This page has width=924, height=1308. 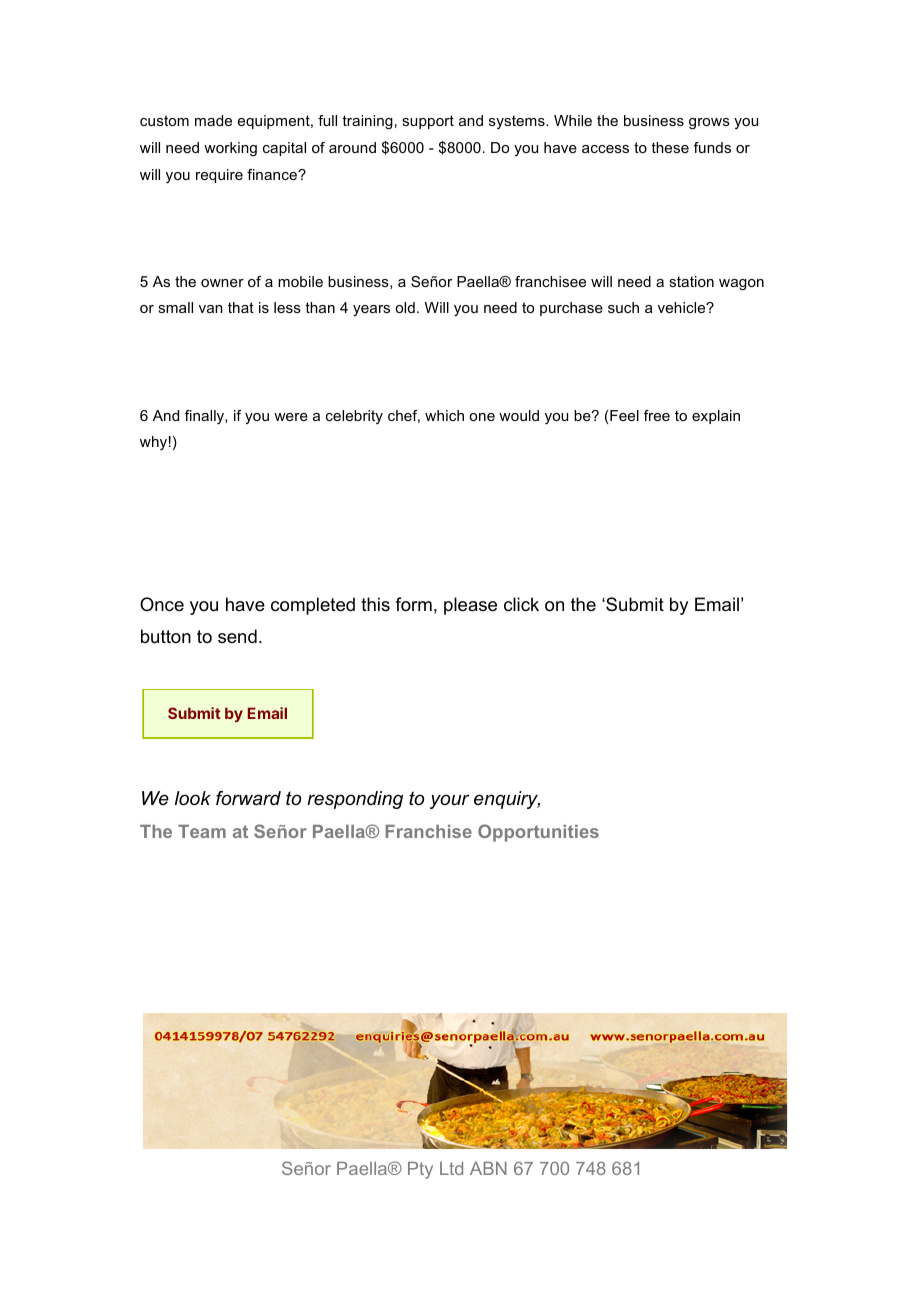 What do you see at coordinates (202, 831) in the page?
I see `Team` at bounding box center [202, 831].
